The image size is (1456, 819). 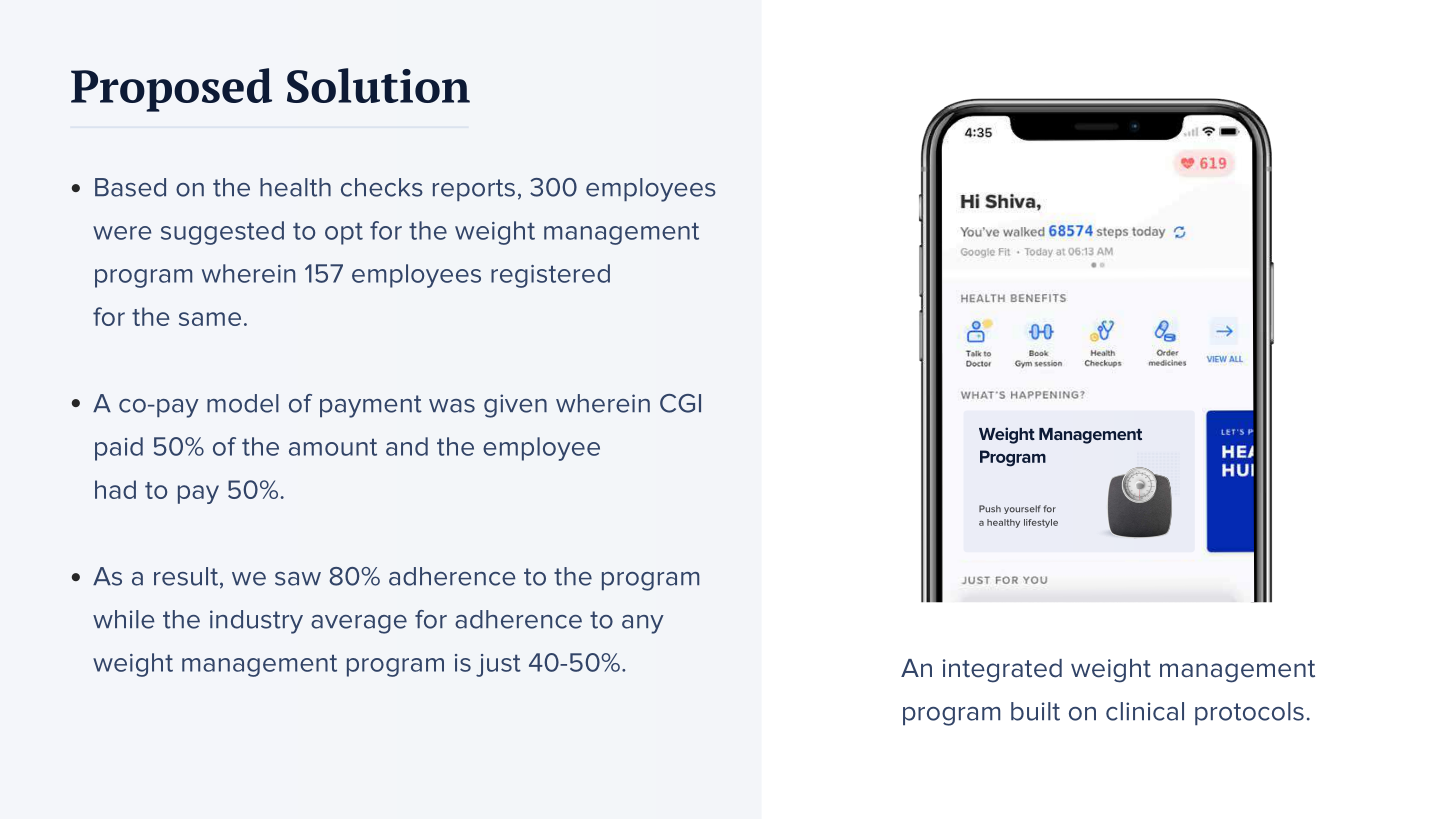 What do you see at coordinates (222, 233) in the page?
I see `suggested` at bounding box center [222, 233].
